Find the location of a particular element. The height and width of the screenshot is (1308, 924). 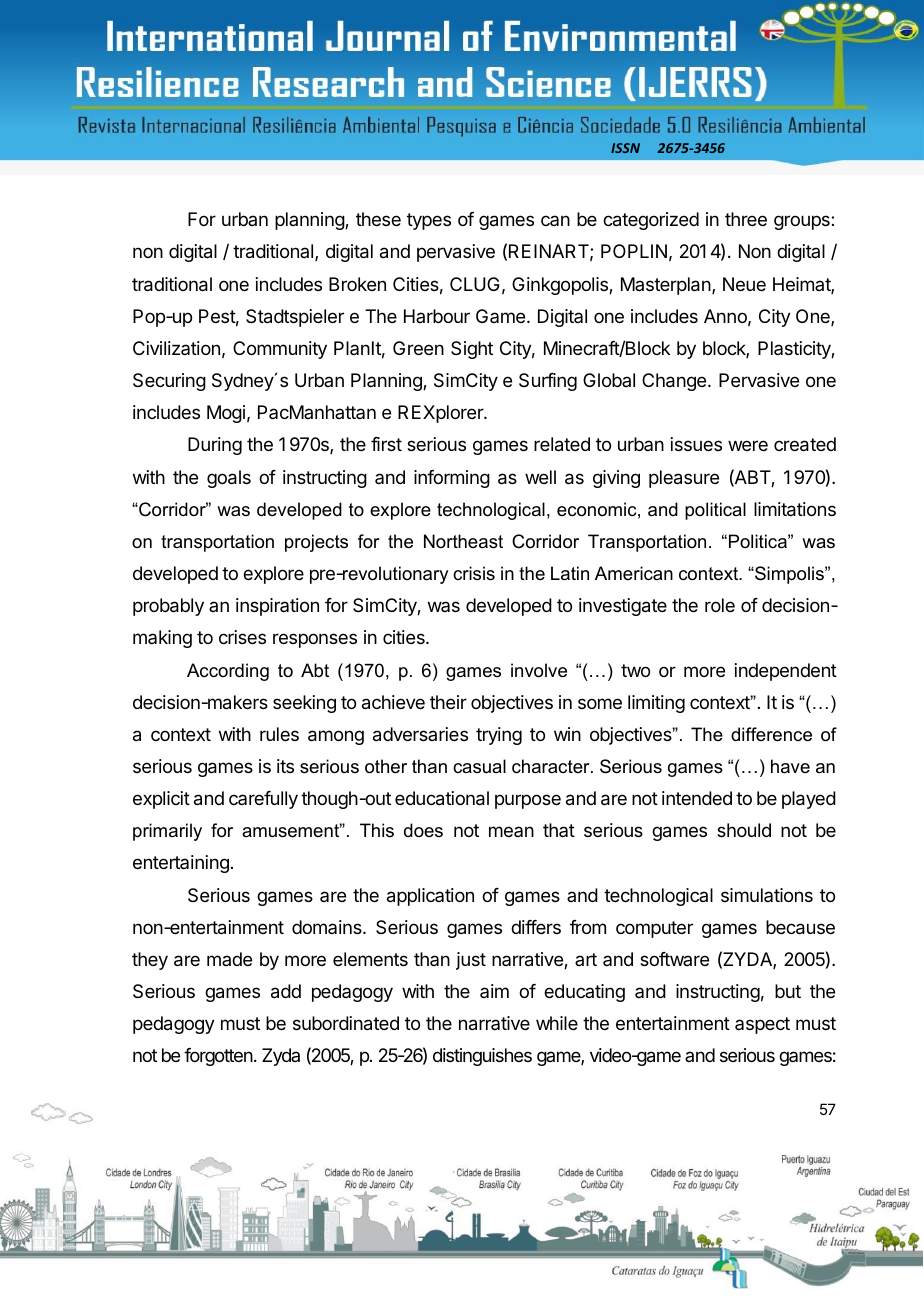

crisis is located at coordinates (474, 573).
